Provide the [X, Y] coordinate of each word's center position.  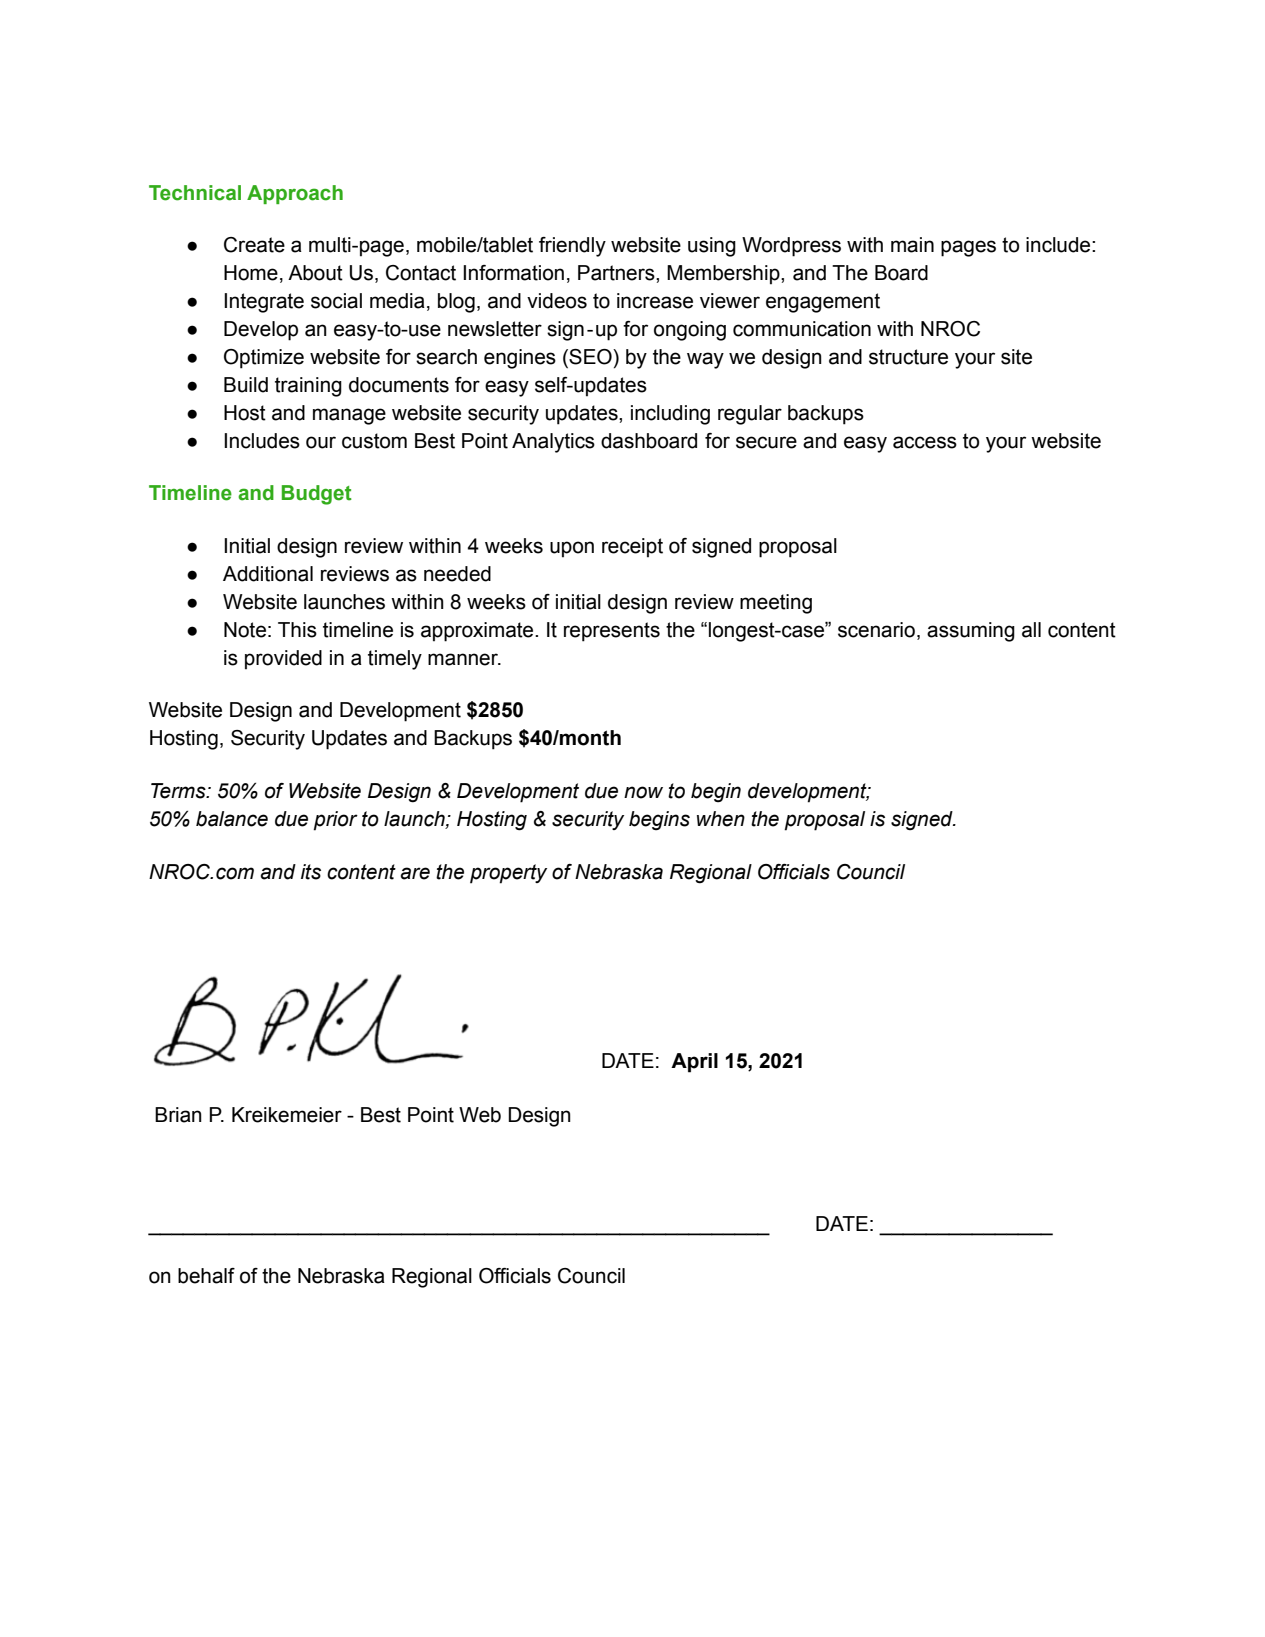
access [925, 442]
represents [612, 632]
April [694, 1063]
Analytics [553, 443]
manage [349, 416]
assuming [971, 632]
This [297, 630]
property [508, 874]
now [643, 792]
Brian [178, 1115]
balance [232, 819]
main [912, 245]
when [721, 819]
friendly [572, 247]
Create [254, 245]
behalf [206, 1276]
